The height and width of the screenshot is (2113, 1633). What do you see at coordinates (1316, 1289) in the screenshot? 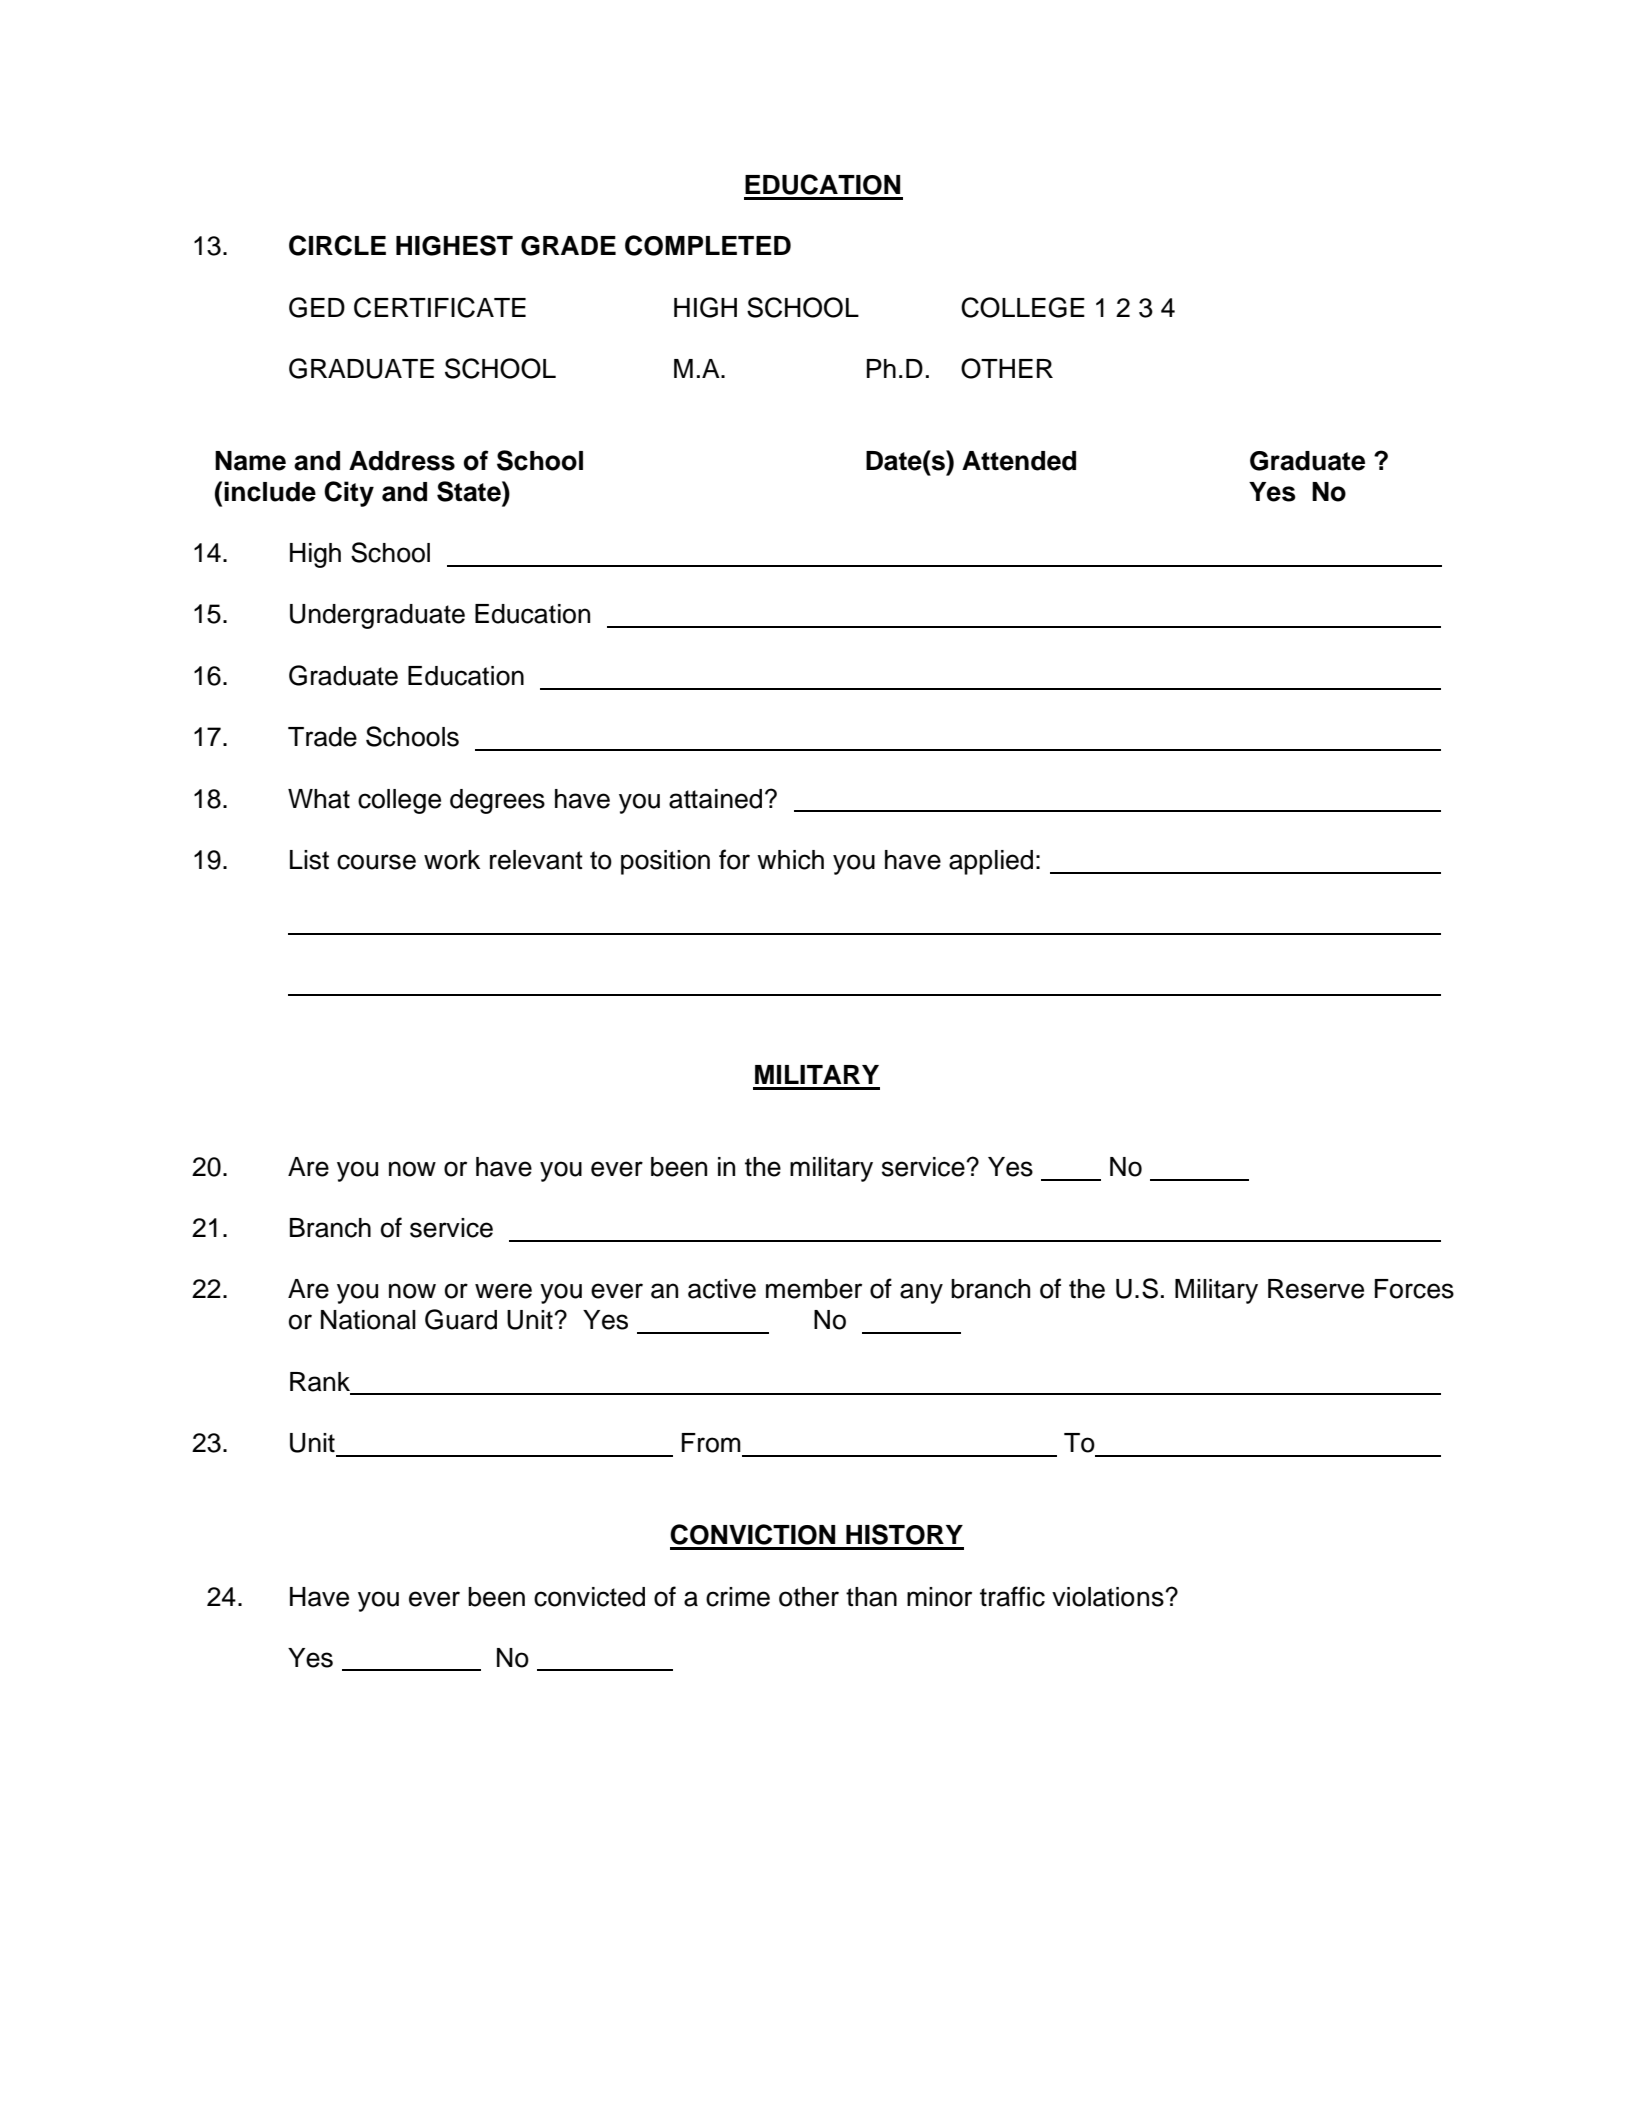
I see `Reserve` at bounding box center [1316, 1289].
